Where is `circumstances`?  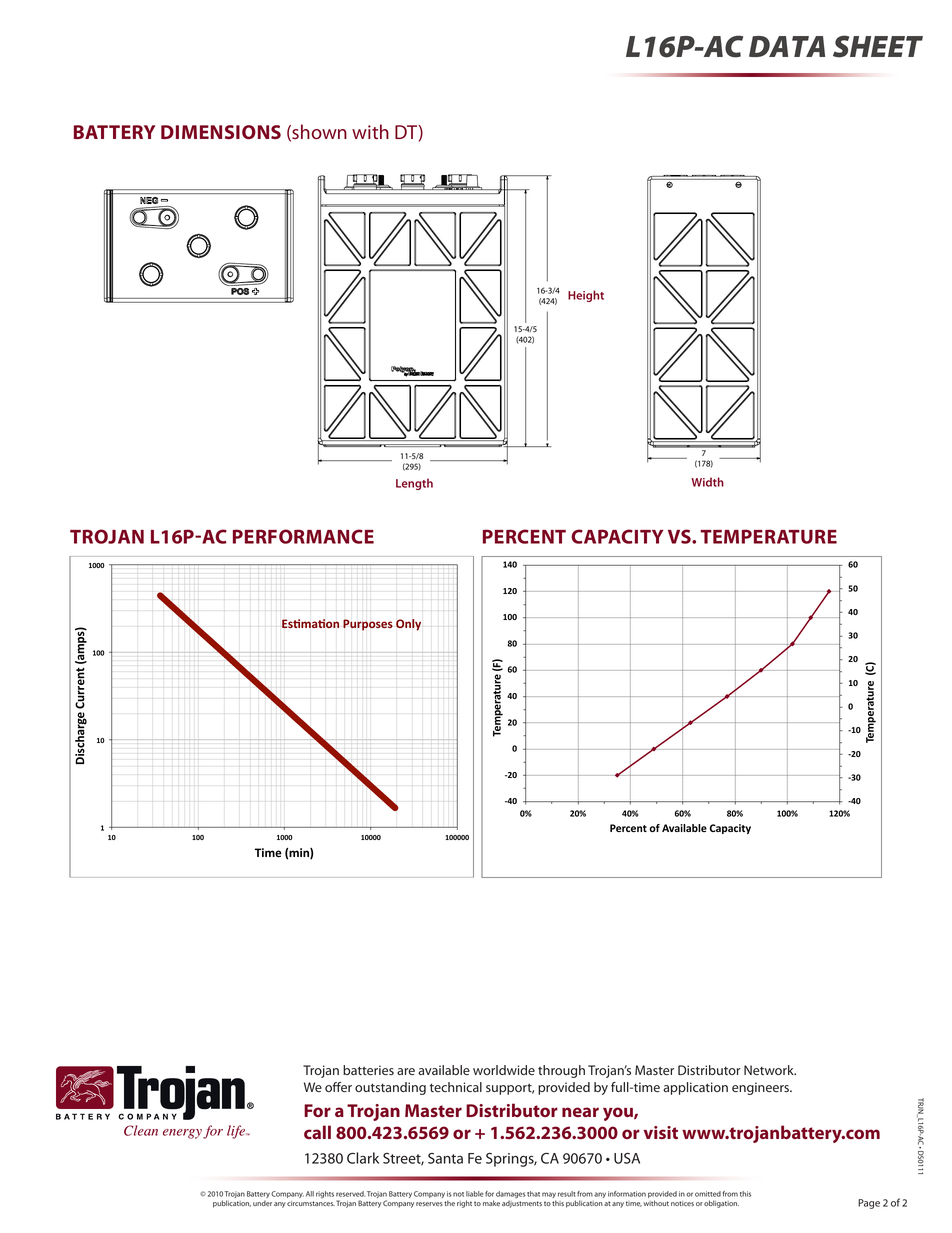 circumstances is located at coordinates (311, 1203).
